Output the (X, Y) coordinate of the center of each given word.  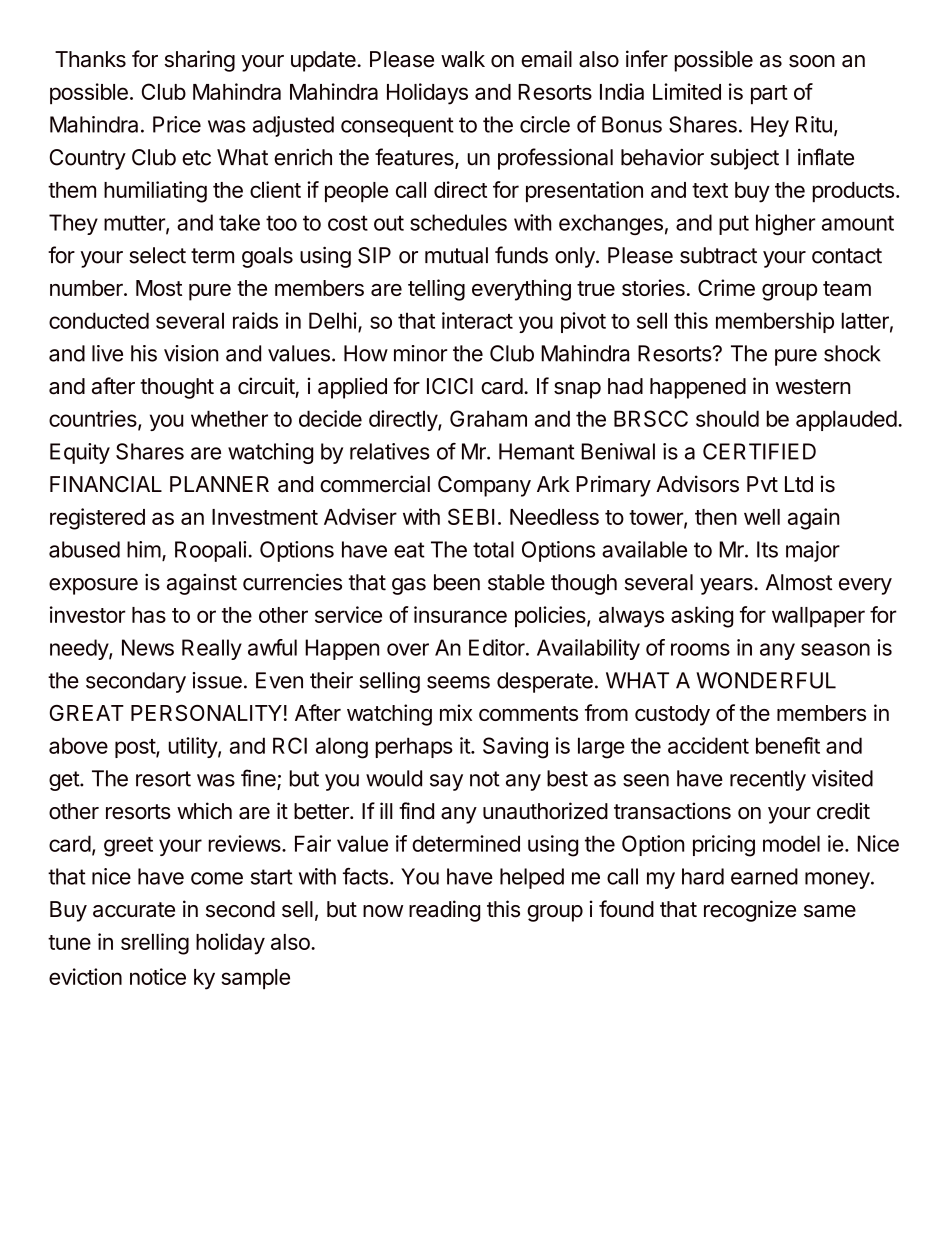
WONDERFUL (766, 680)
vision (191, 353)
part (769, 94)
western (812, 387)
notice (158, 976)
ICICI (450, 386)
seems (458, 682)
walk (463, 59)
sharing (200, 61)
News (148, 647)
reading (444, 911)
